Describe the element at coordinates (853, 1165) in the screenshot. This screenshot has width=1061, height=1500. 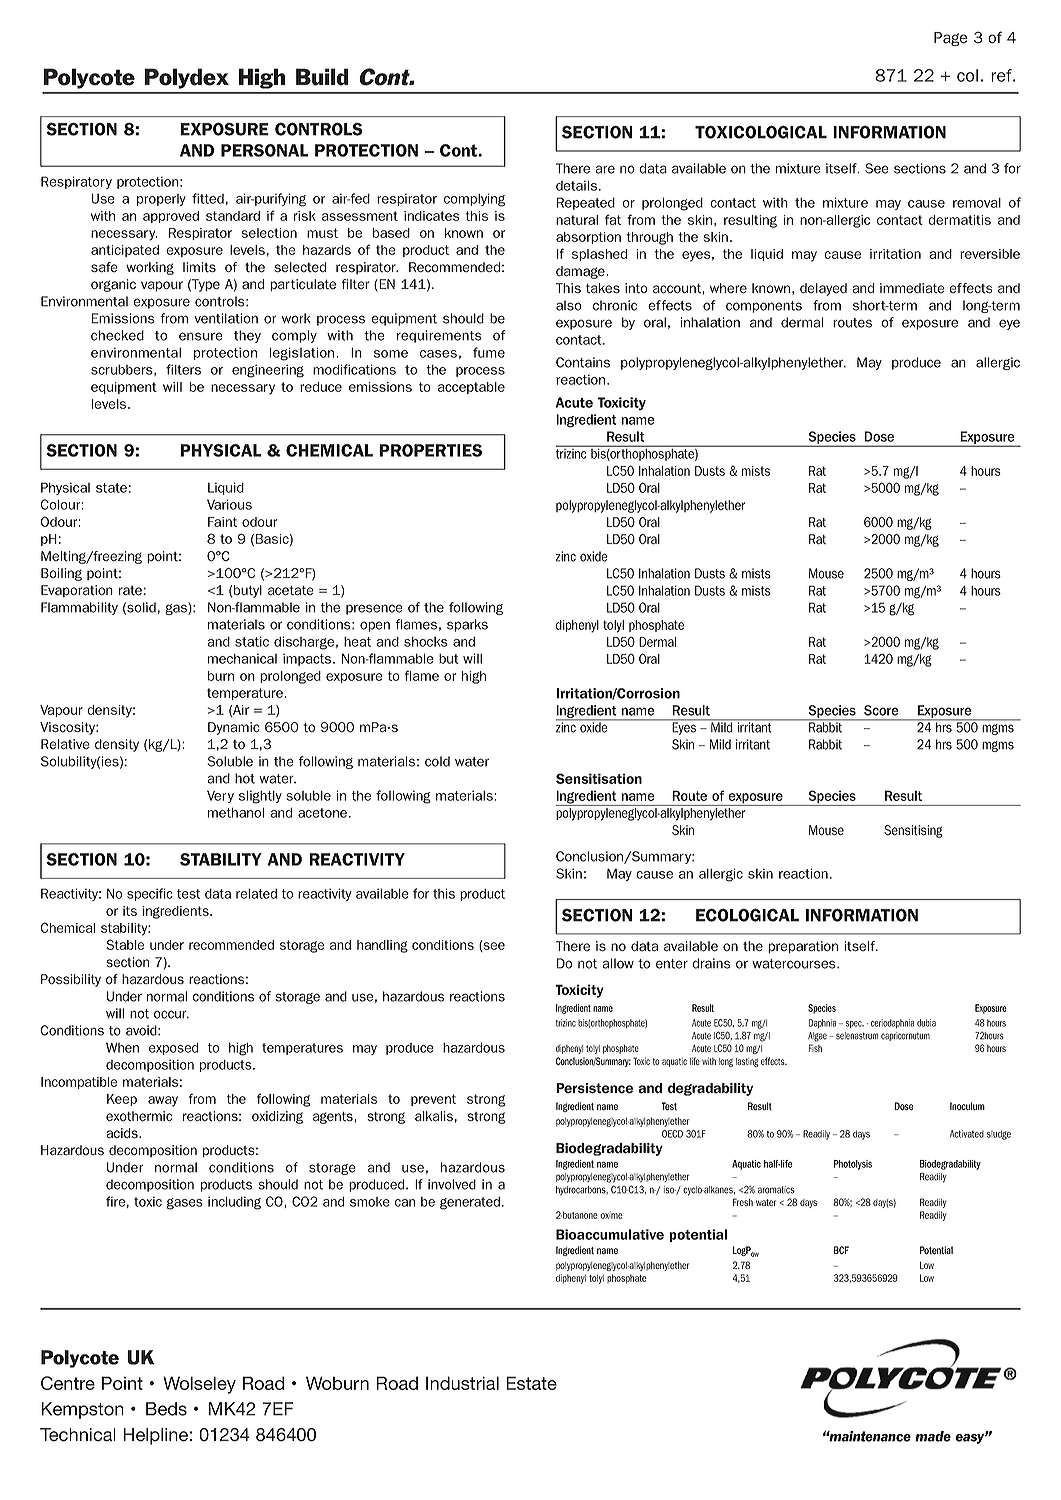
I see `Photolysis` at that location.
